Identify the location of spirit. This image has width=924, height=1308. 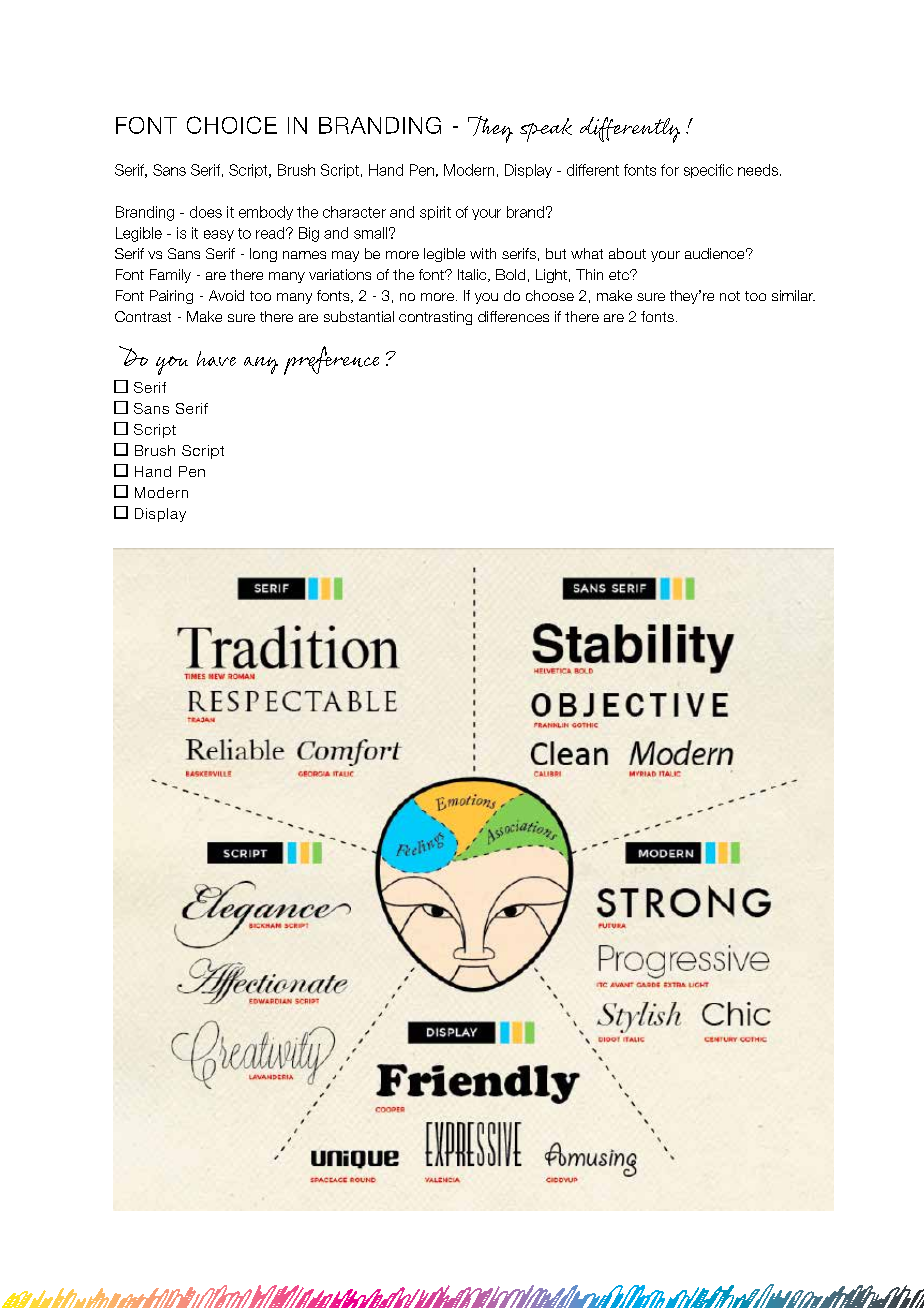
(435, 213).
